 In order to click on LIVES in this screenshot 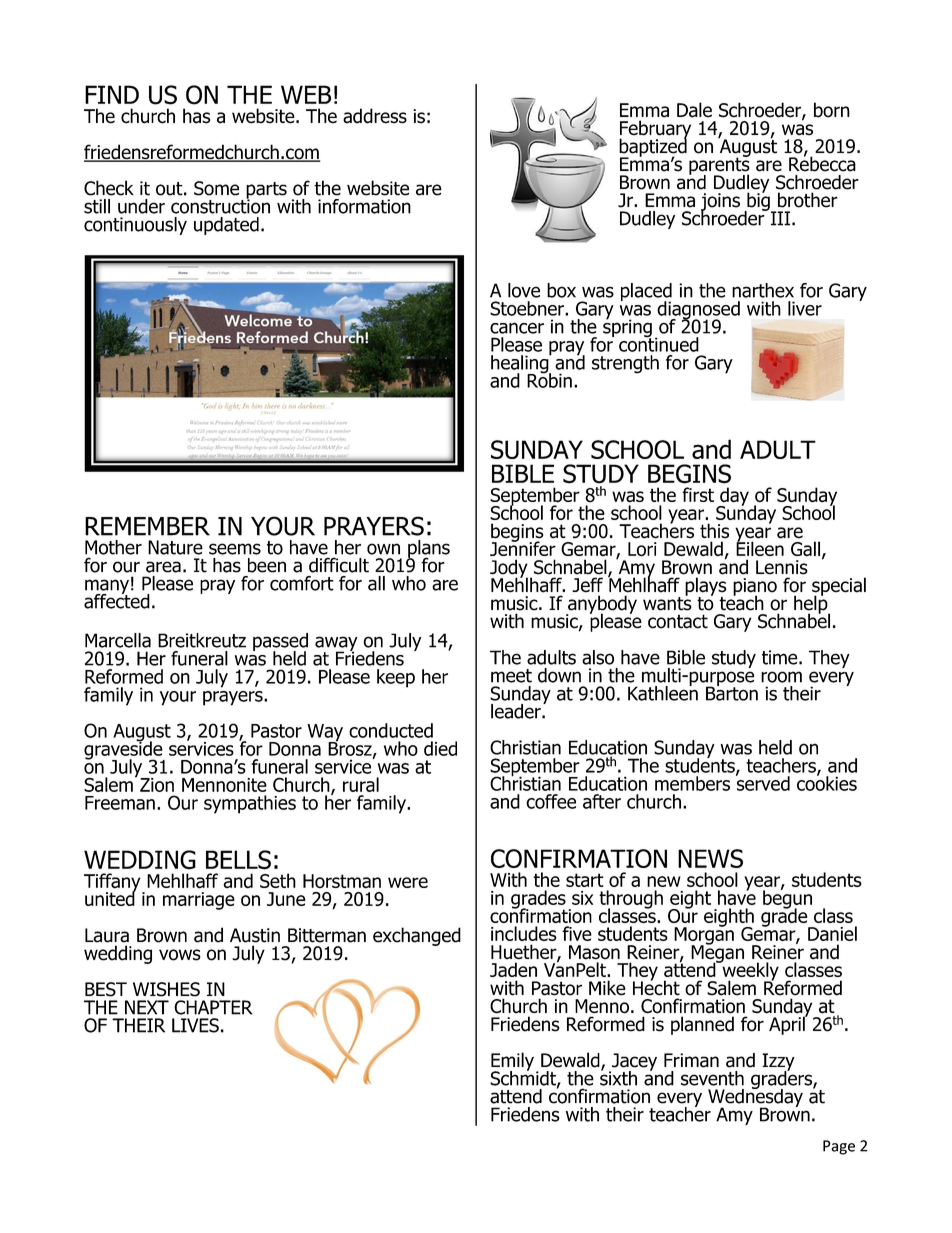, I will do `click(195, 1025)`.
